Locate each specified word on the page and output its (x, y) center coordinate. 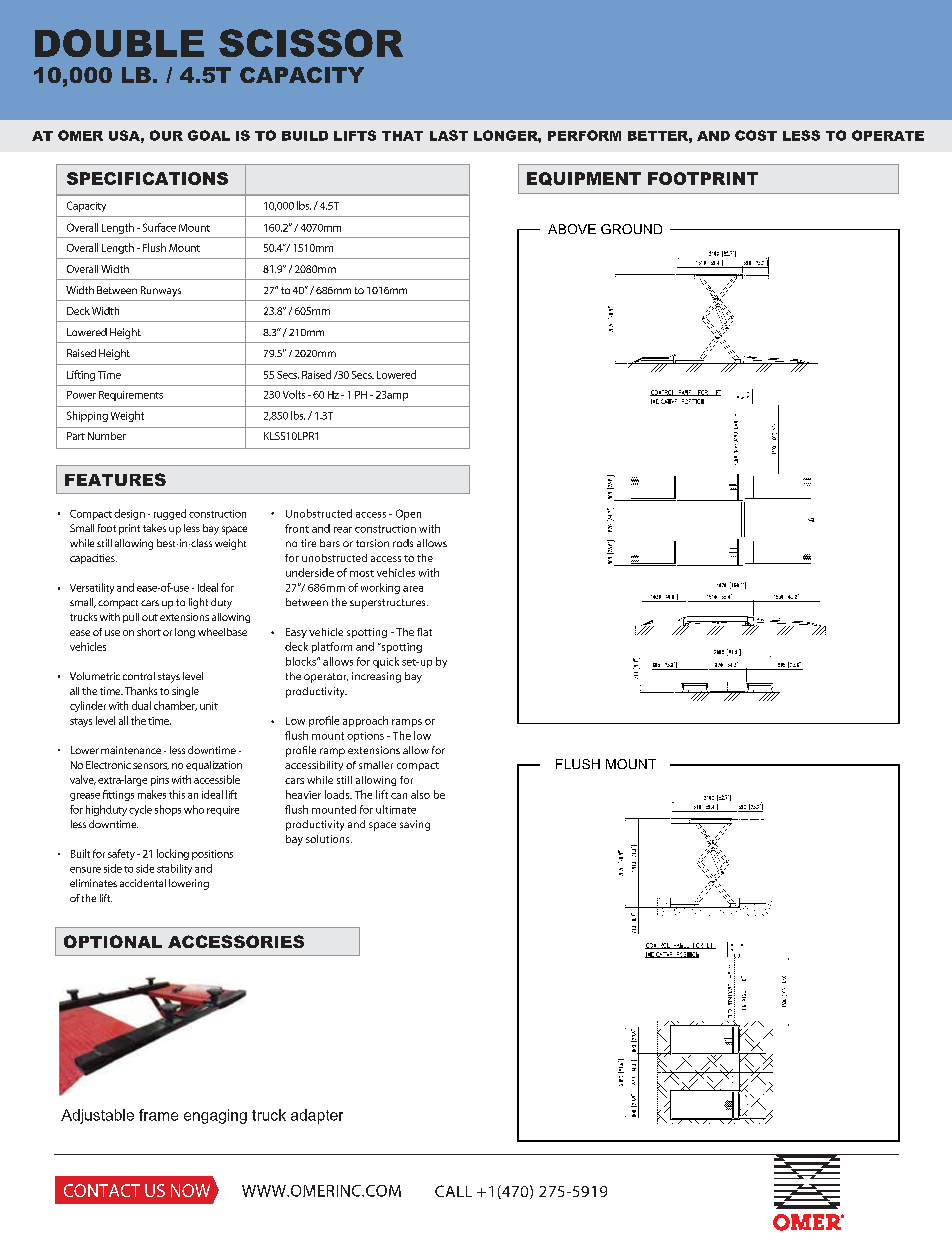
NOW (190, 1190)
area (413, 589)
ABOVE (572, 229)
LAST (449, 135)
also (420, 794)
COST (756, 135)
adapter (317, 1116)
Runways (161, 291)
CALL (453, 1191)
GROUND (631, 229)
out (150, 617)
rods (403, 543)
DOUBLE (119, 43)
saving (415, 825)
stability (174, 869)
